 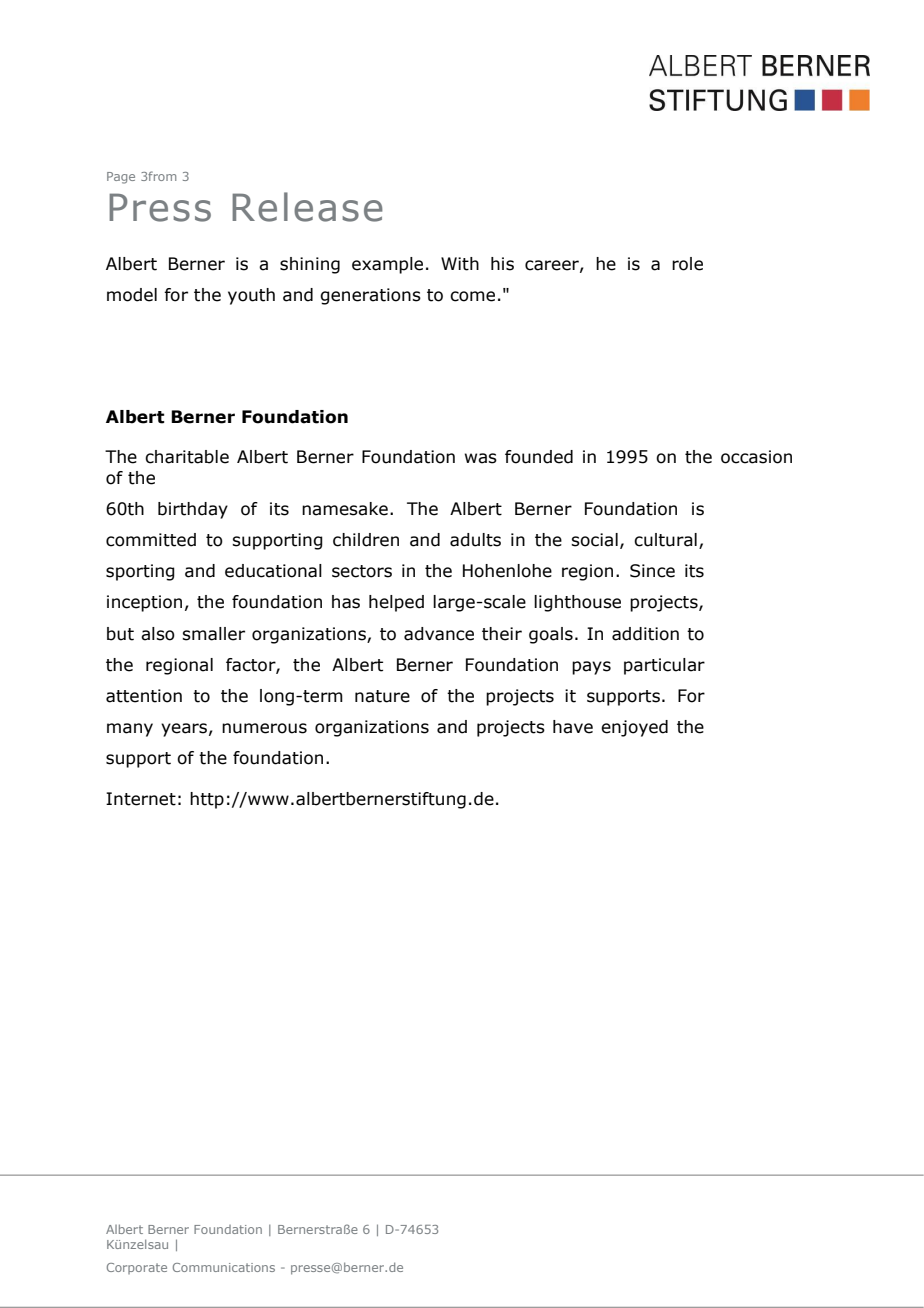 I want to click on role, so click(x=687, y=264).
